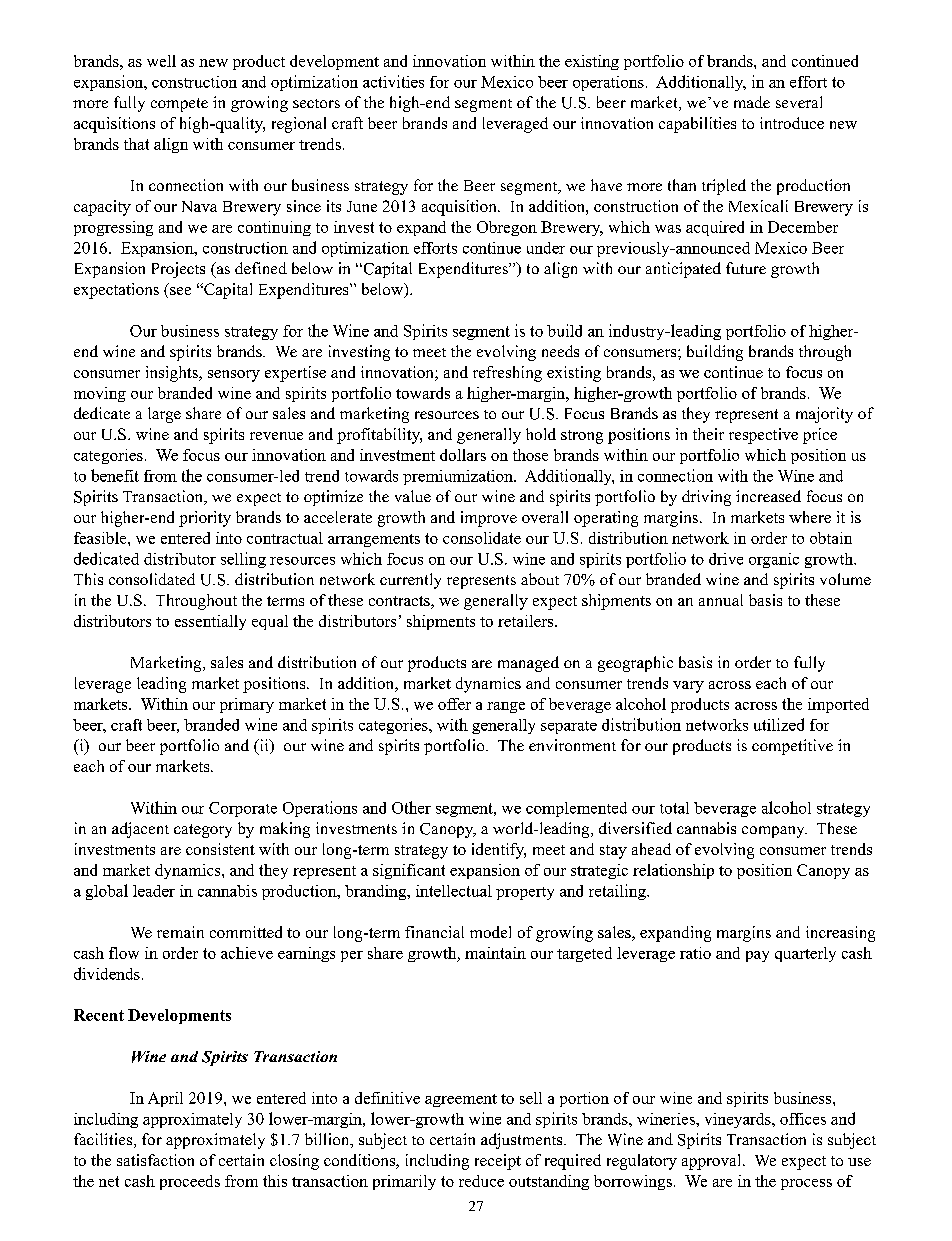 This screenshot has width=952, height=1241. What do you see at coordinates (247, 705) in the screenshot?
I see `primary` at bounding box center [247, 705].
